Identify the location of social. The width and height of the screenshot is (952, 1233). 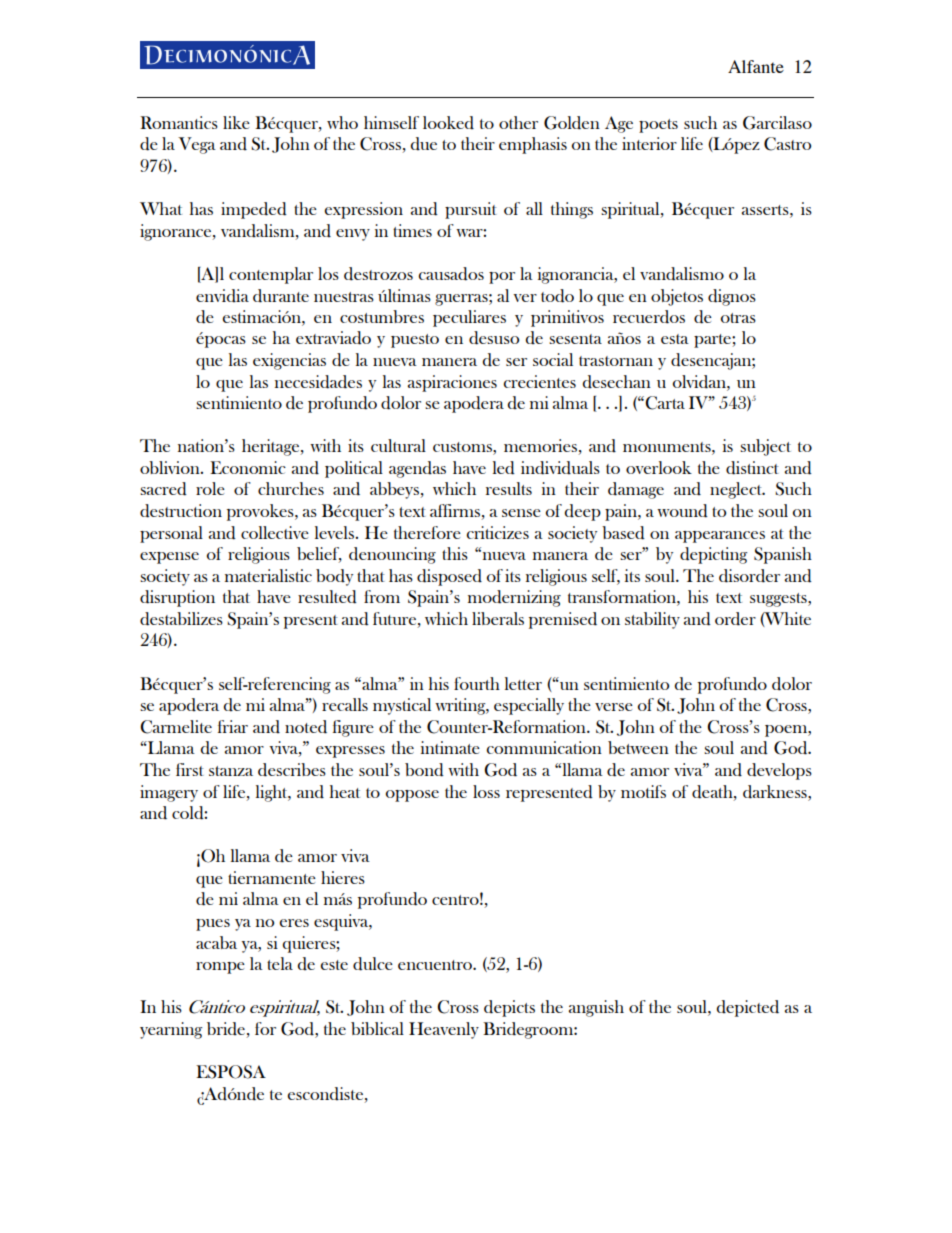
(553, 359).
